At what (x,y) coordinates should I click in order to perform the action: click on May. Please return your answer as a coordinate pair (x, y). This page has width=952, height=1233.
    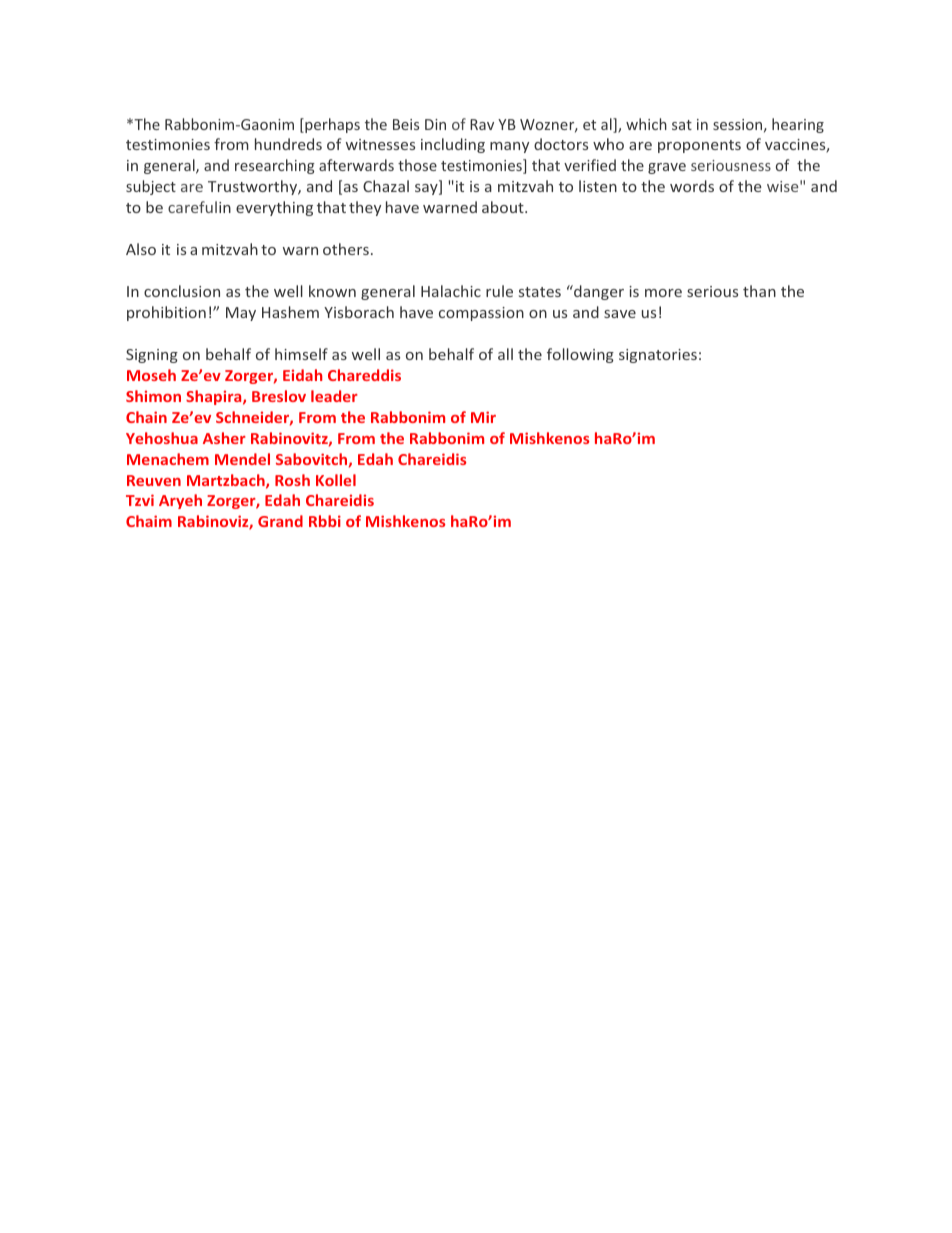
    Looking at the image, I should click on (241, 314).
